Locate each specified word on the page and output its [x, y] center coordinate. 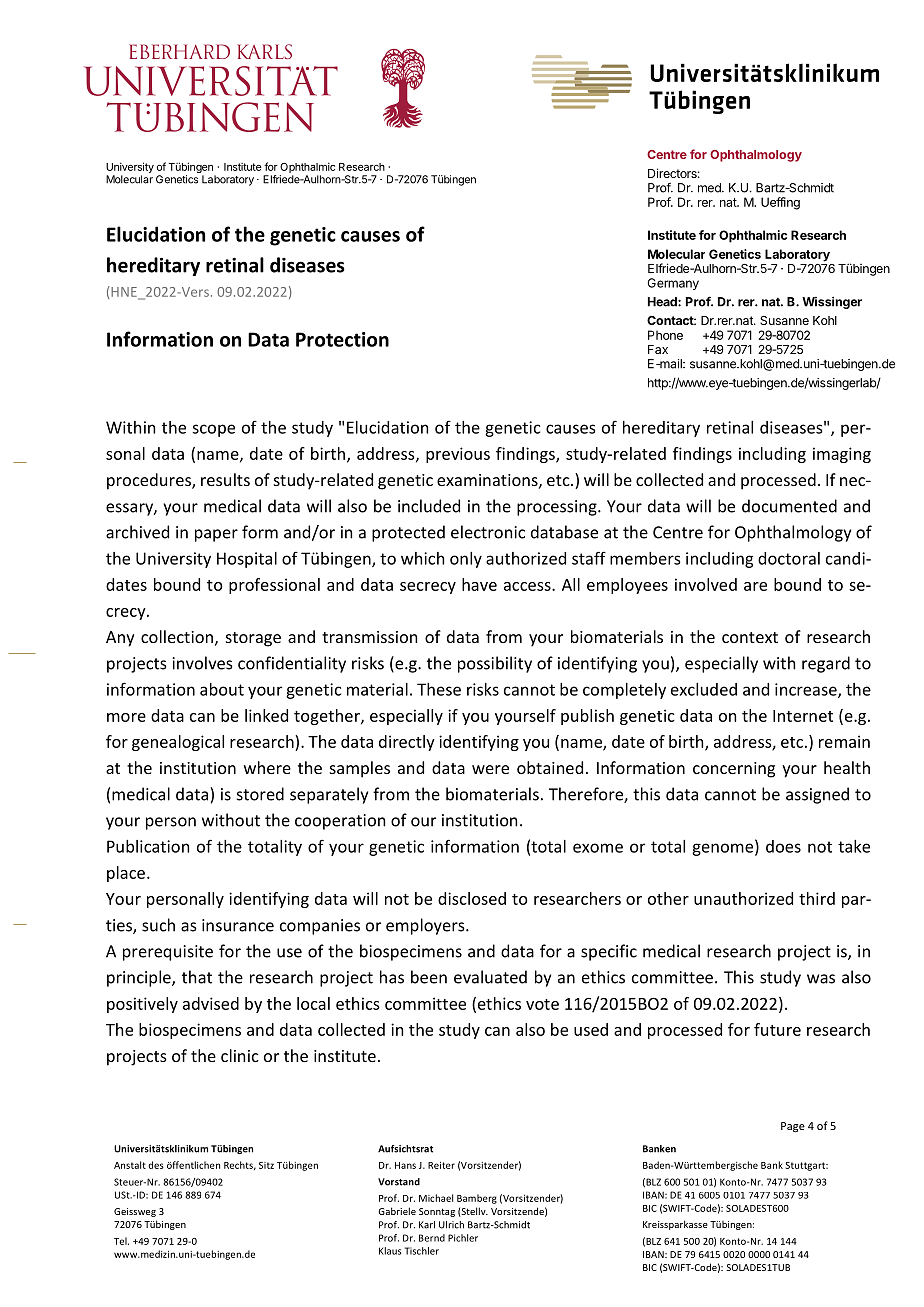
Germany [673, 284]
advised [211, 1003]
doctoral [789, 558]
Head [663, 302]
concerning [734, 770]
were [490, 769]
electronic [488, 532]
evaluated [490, 977]
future [777, 1029]
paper [216, 535]
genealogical [178, 743]
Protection [342, 339]
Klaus [390, 1251]
